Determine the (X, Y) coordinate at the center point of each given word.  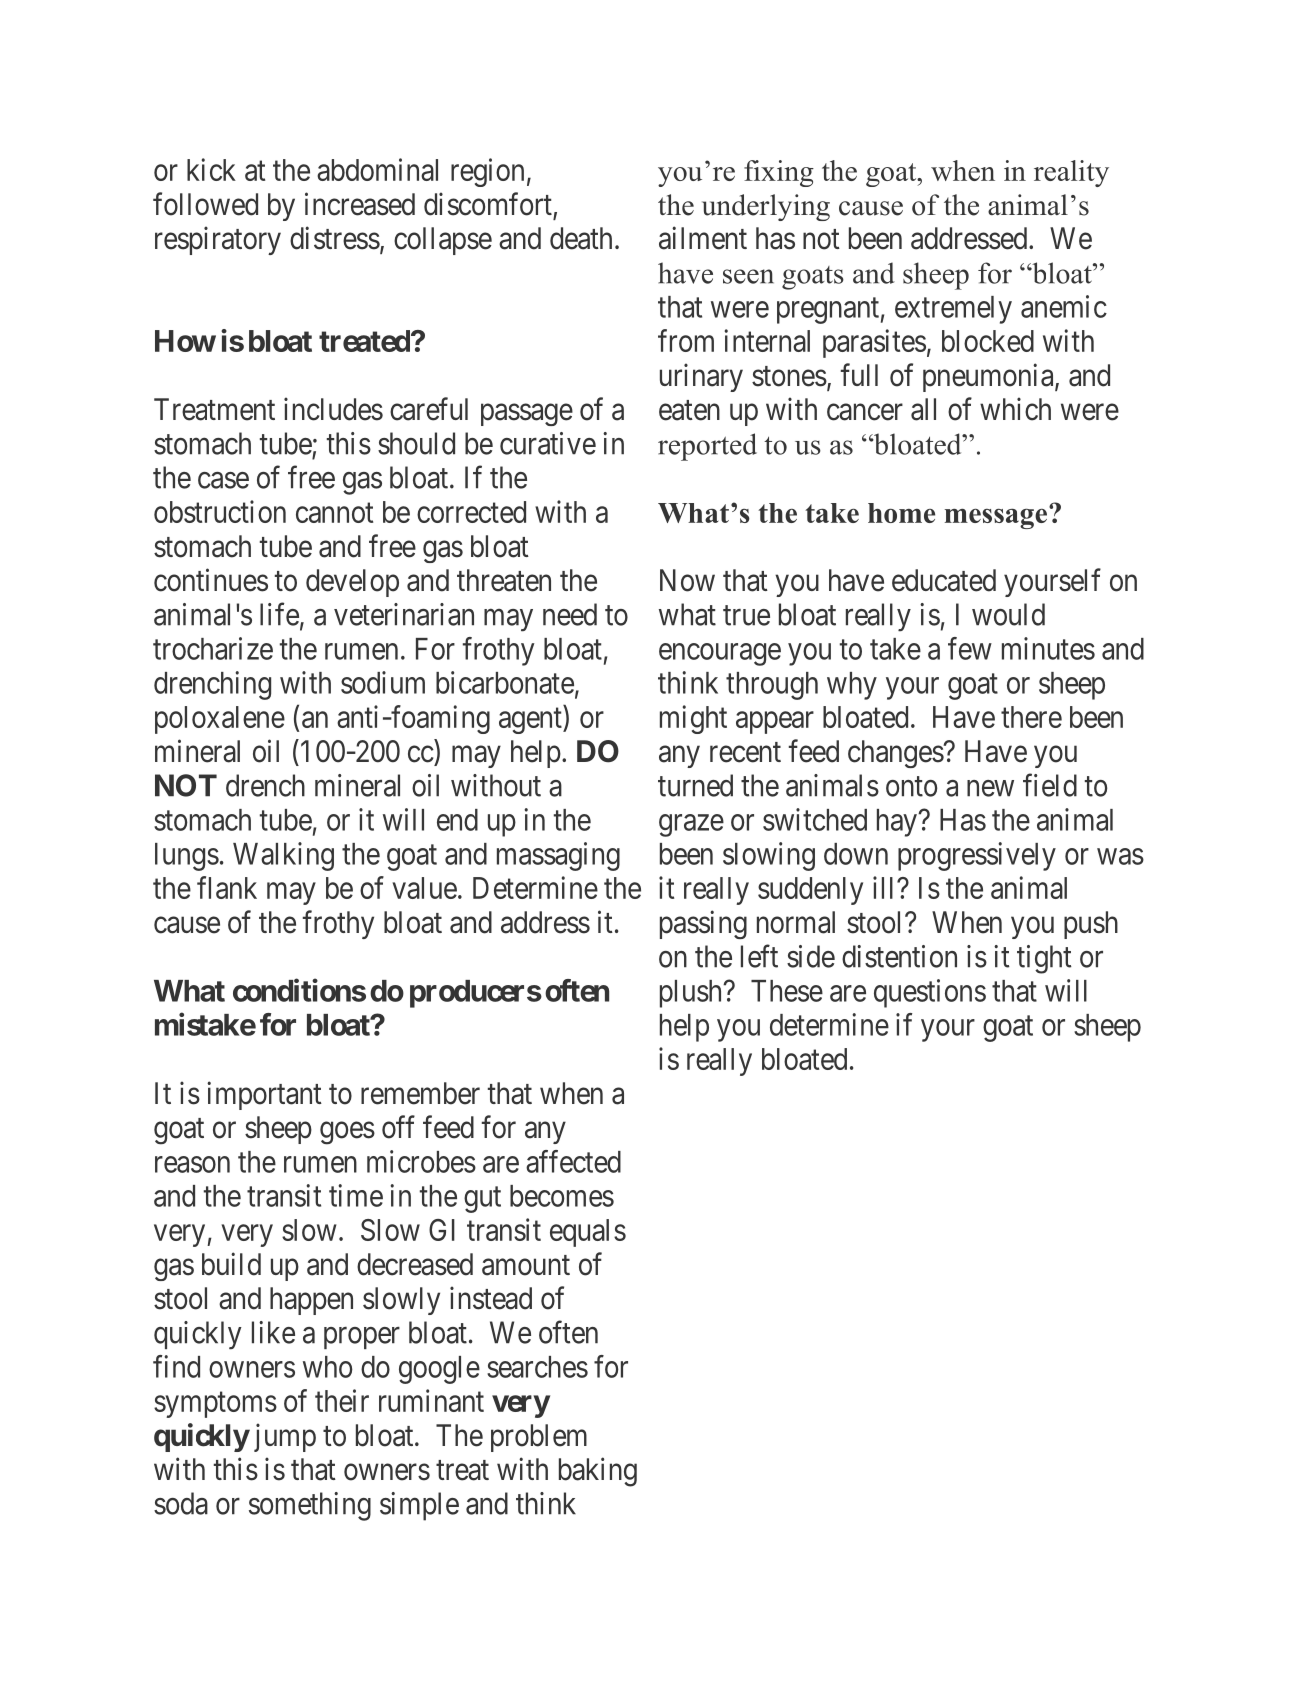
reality (1071, 173)
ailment (703, 238)
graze (691, 825)
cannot (334, 513)
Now (687, 580)
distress (335, 238)
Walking (283, 856)
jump (285, 1437)
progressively (977, 856)
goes (347, 1133)
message (996, 518)
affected (573, 1161)
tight (1044, 959)
